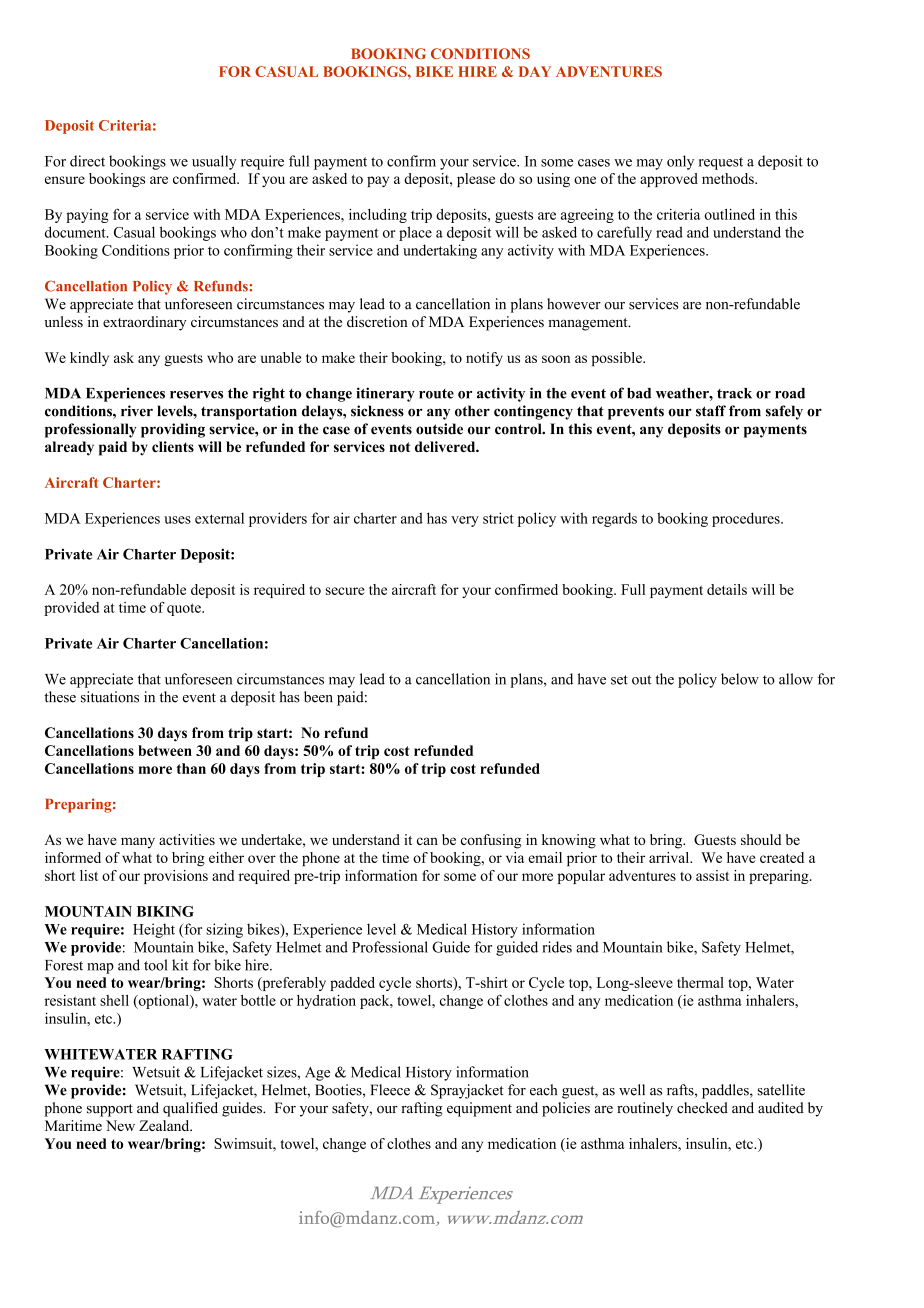 The image size is (924, 1308). I want to click on details, so click(727, 589).
